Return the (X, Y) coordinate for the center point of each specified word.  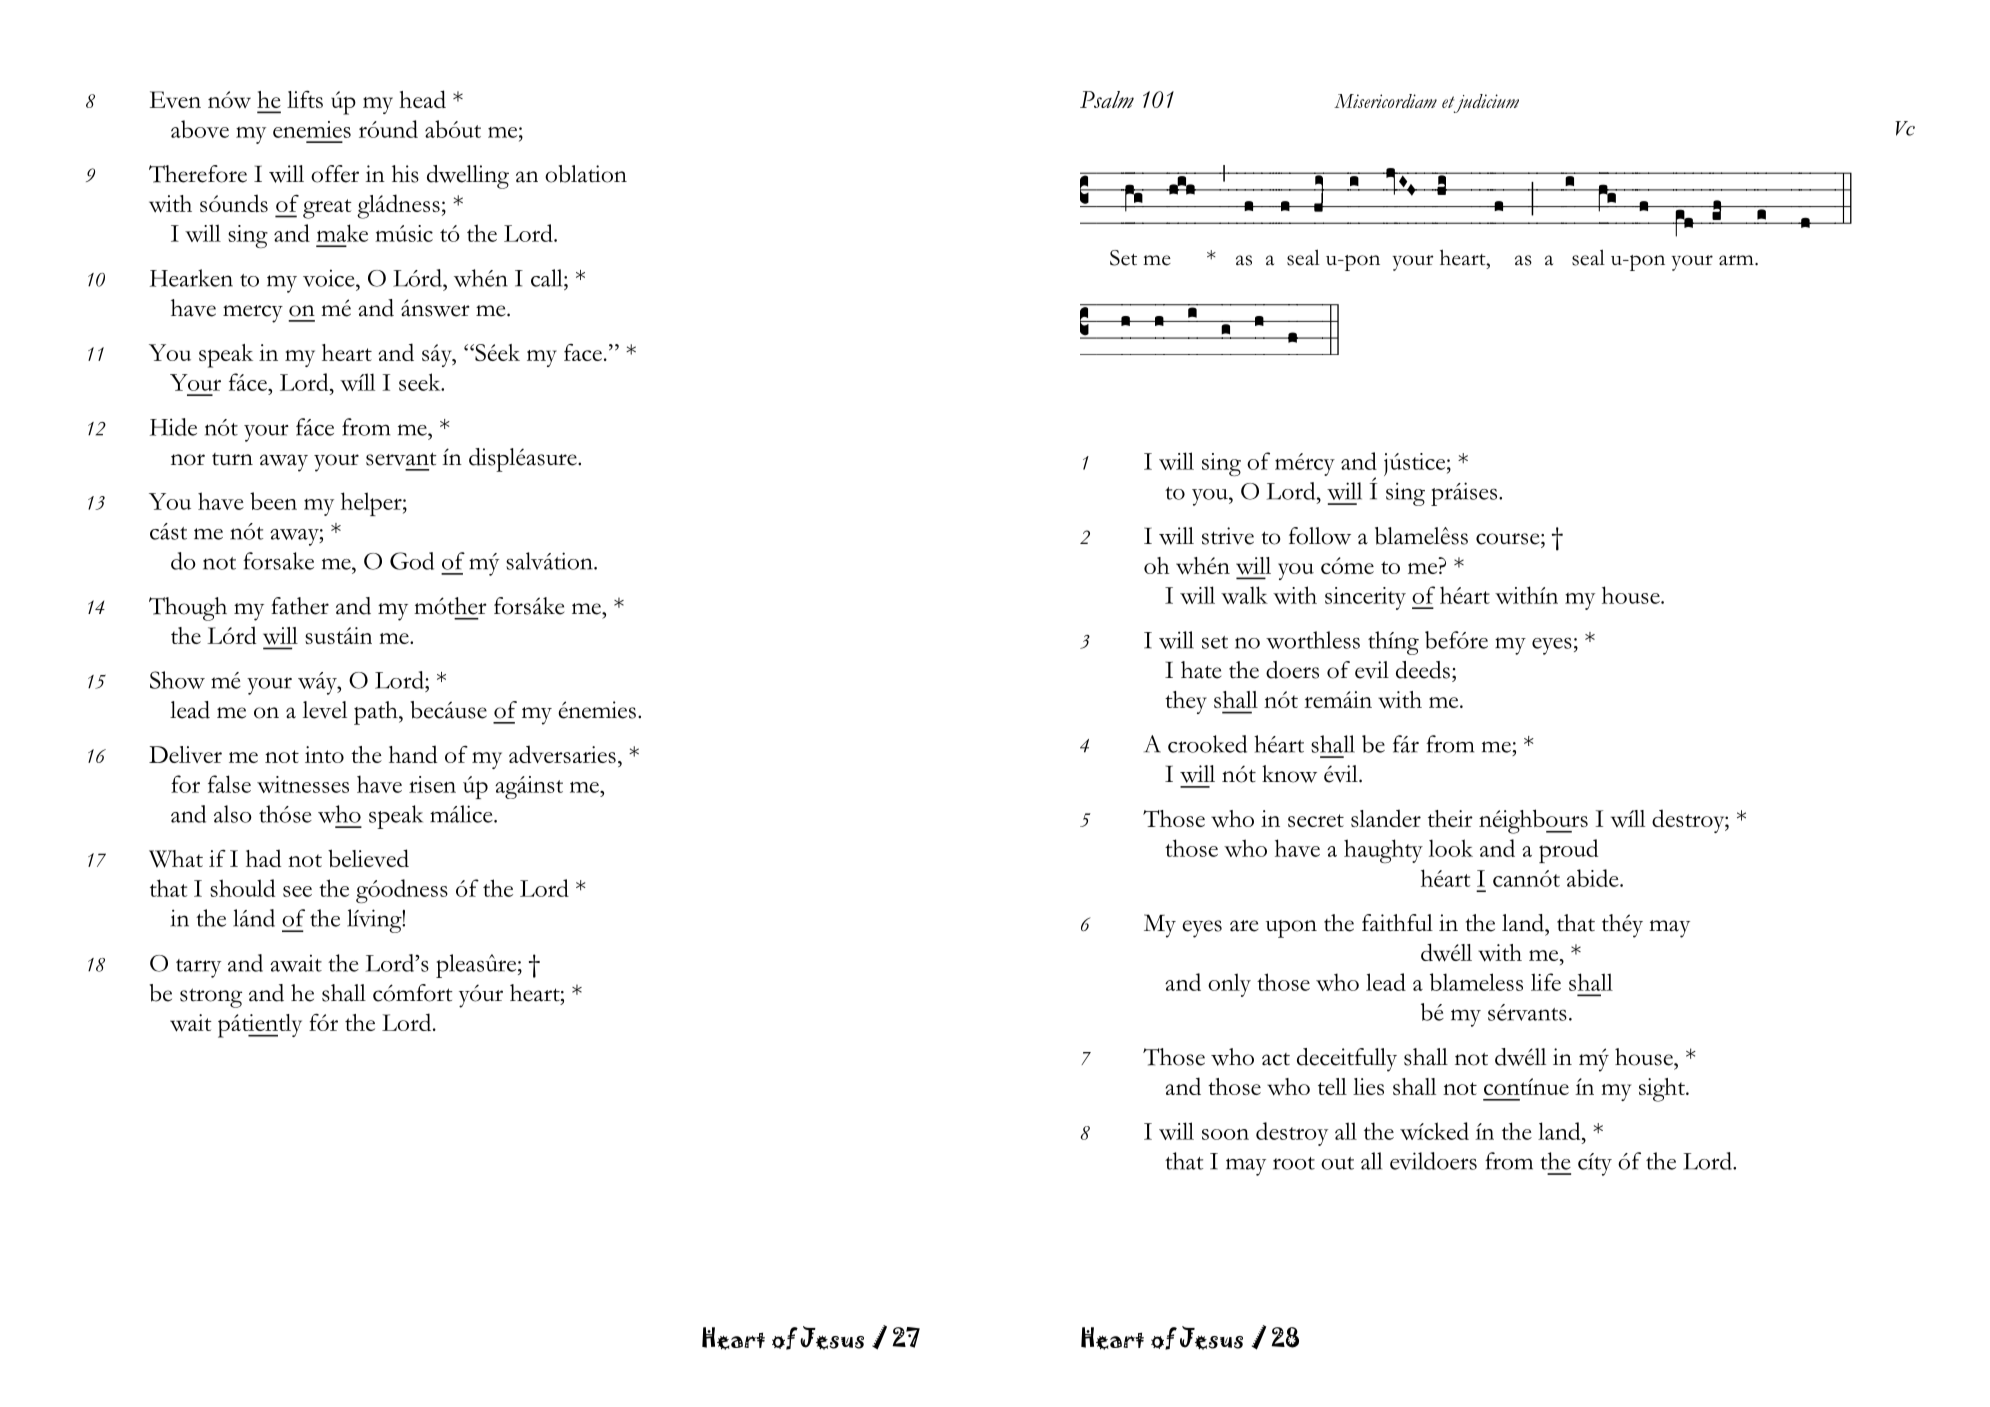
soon (1225, 1134)
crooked (1207, 744)
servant (401, 459)
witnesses (303, 784)
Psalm (1107, 99)
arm (1737, 260)
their (1450, 818)
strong (211, 998)
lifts (305, 99)
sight (1663, 1090)
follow (1320, 536)
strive (1228, 536)
